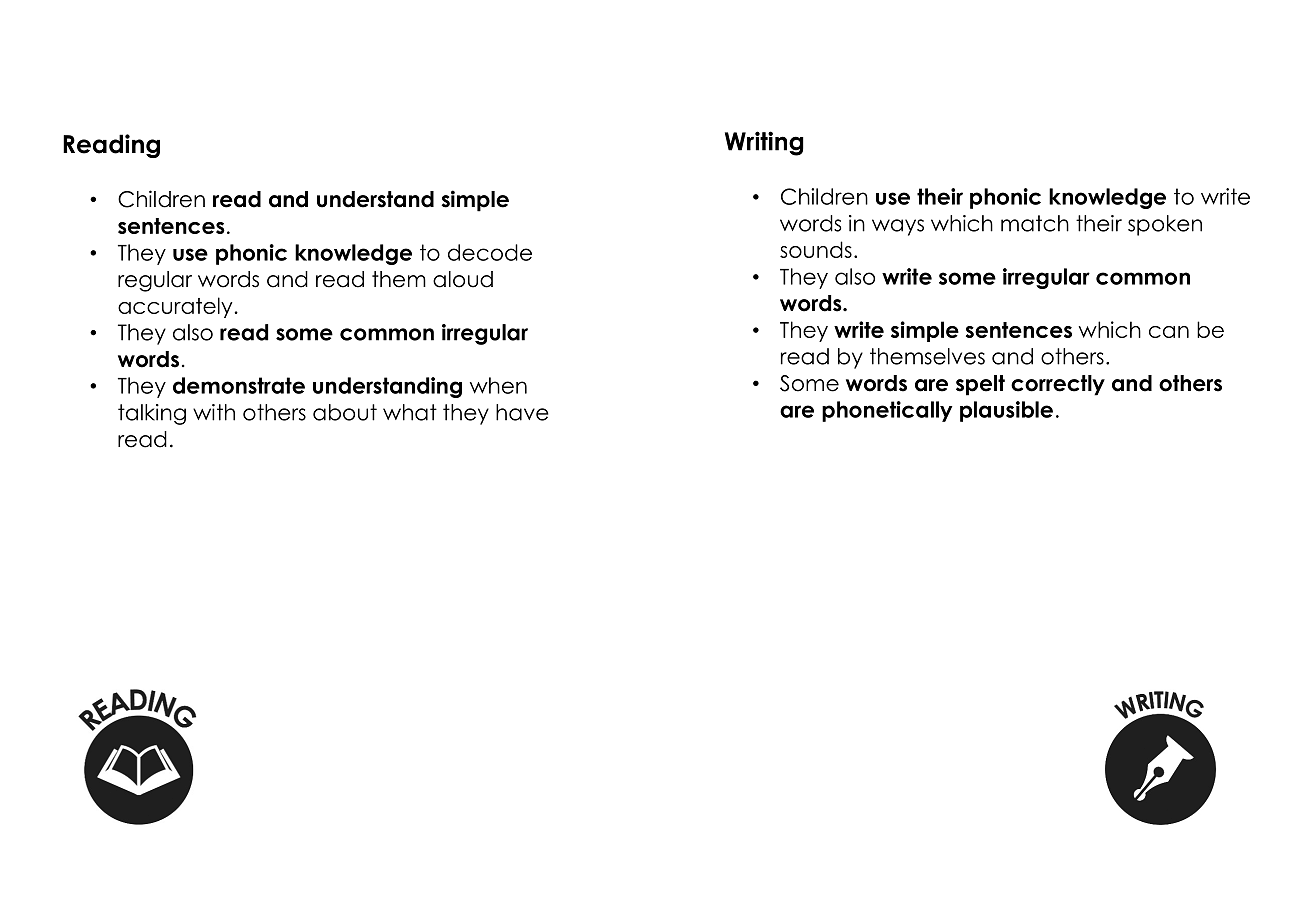 The height and width of the page is (924, 1308). I want to click on accurately, so click(176, 307).
